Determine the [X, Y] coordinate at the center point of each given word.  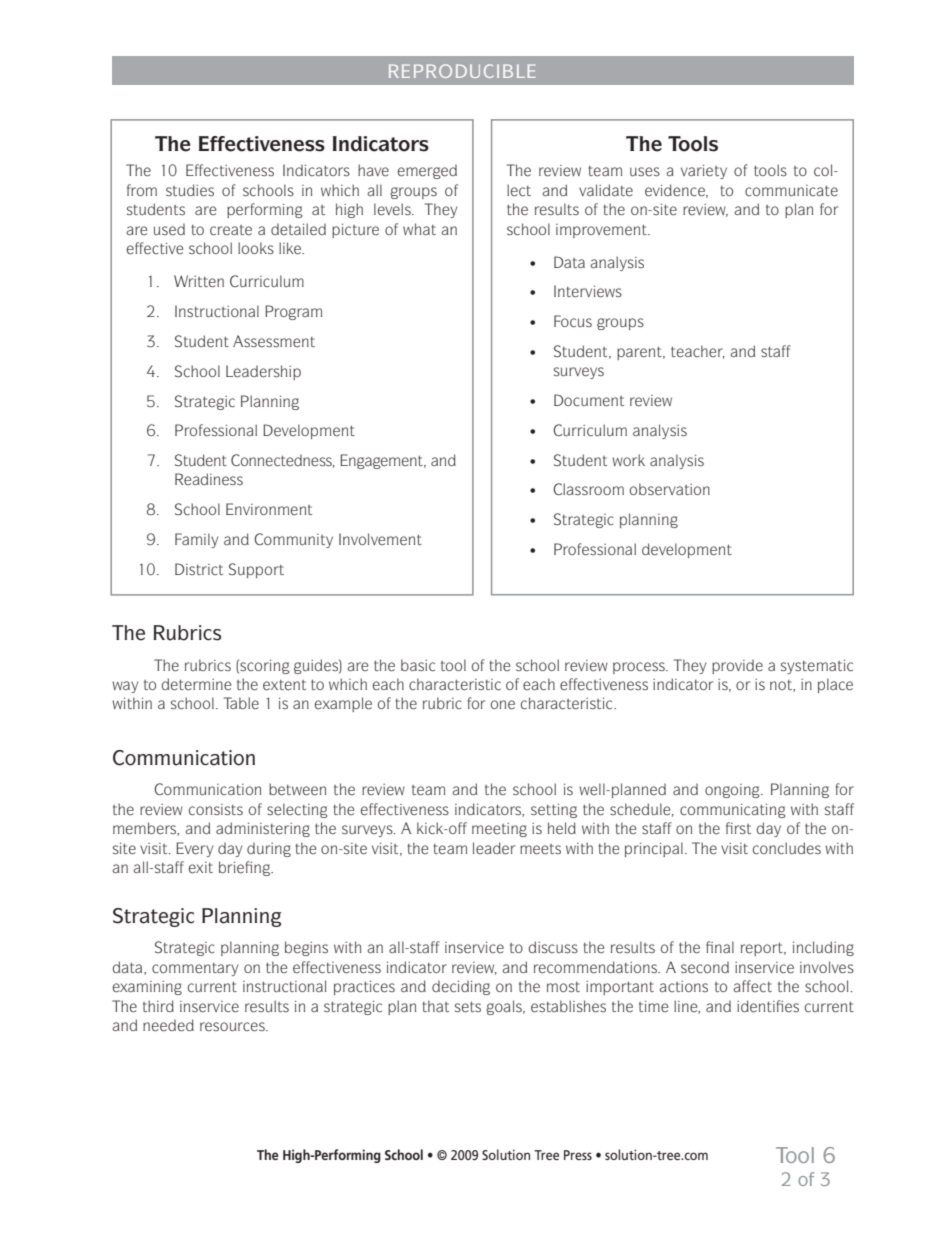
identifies [768, 1006]
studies [190, 190]
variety [704, 171]
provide [737, 666]
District [199, 569]
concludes [787, 848]
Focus [573, 321]
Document [589, 400]
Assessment [274, 341]
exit [201, 868]
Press [578, 1155]
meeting [499, 830]
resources [233, 1027]
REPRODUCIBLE [462, 71]
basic [418, 665]
